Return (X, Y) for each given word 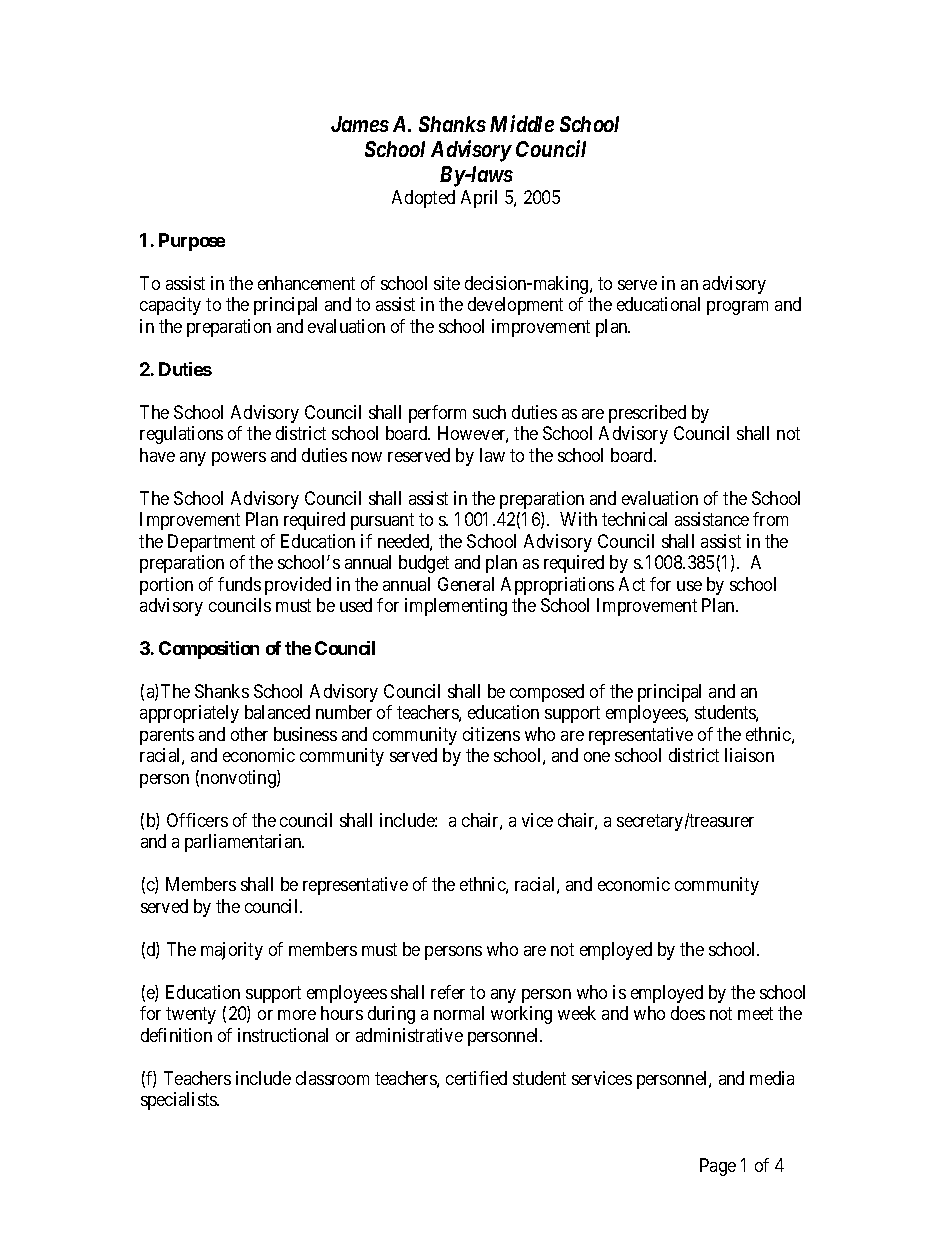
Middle (522, 123)
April (479, 199)
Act (632, 584)
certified (476, 1078)
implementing (456, 607)
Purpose (192, 242)
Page (718, 1167)
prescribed (647, 414)
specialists (179, 1101)
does (688, 1013)
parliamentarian (244, 843)
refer (448, 992)
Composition (209, 650)
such (489, 412)
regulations (181, 435)
